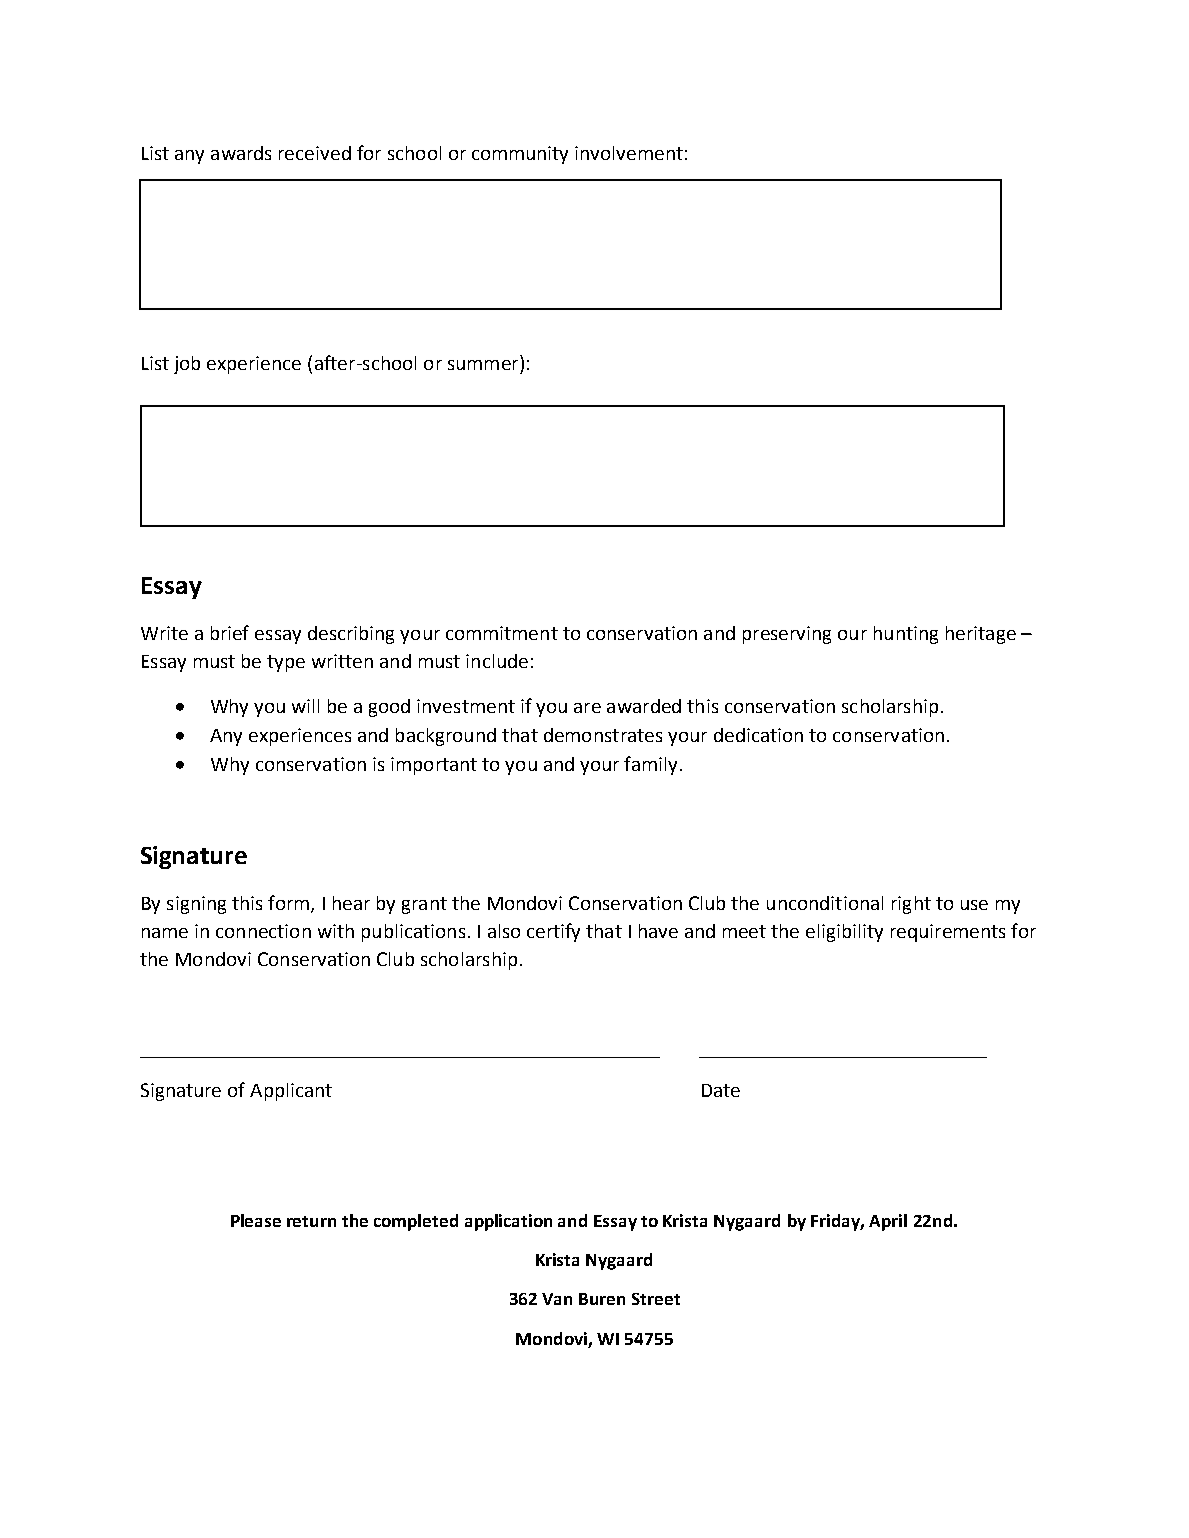 This screenshot has height=1538, width=1189. I want to click on involvement, so click(629, 153).
